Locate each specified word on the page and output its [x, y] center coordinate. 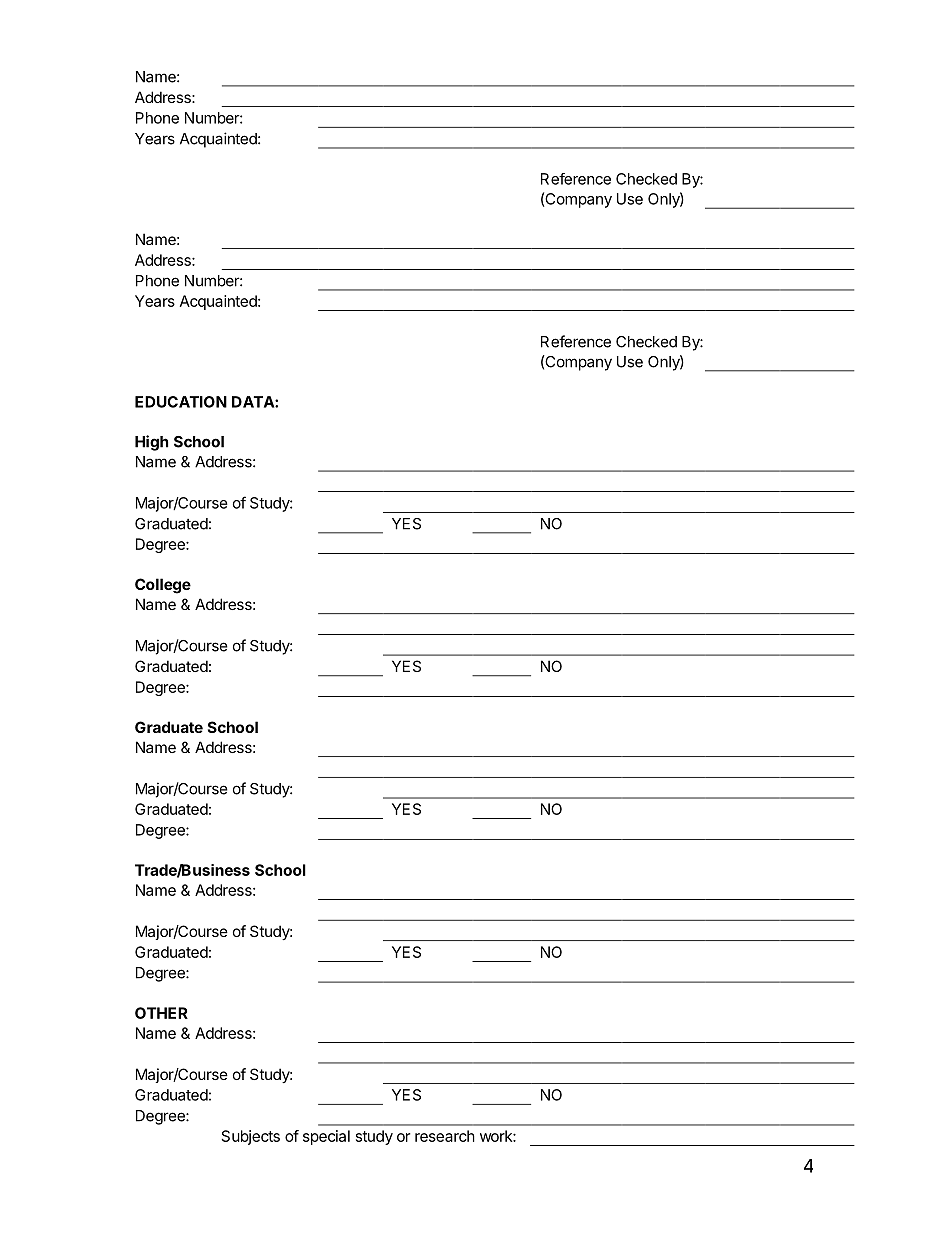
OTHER [161, 1013]
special [326, 1137]
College [163, 586]
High [151, 443]
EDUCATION [181, 402]
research [445, 1136]
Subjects [251, 1137]
